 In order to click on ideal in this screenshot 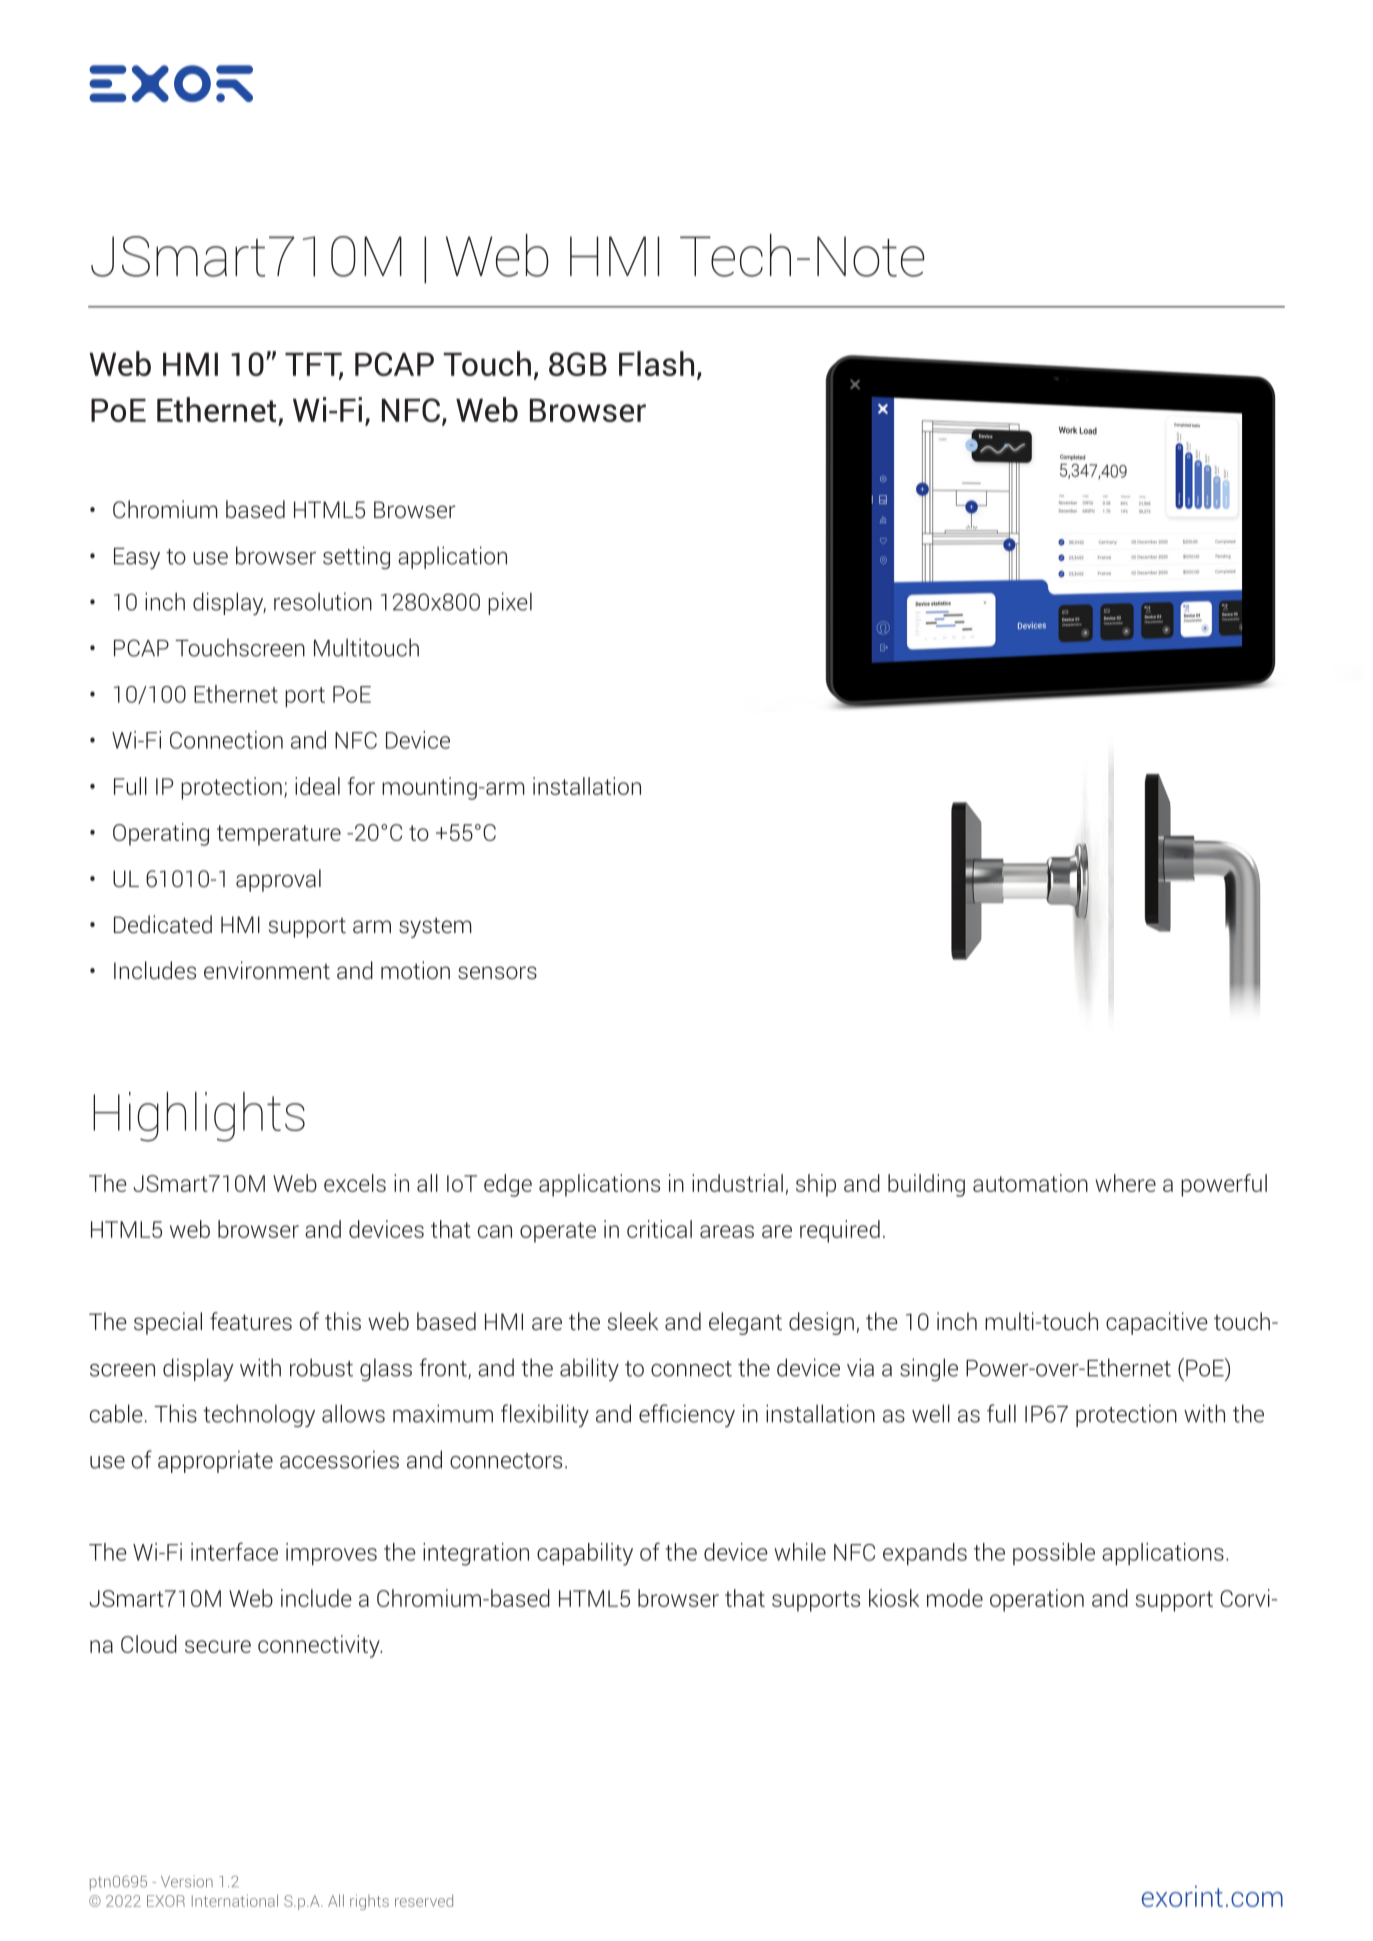, I will do `click(317, 786)`.
